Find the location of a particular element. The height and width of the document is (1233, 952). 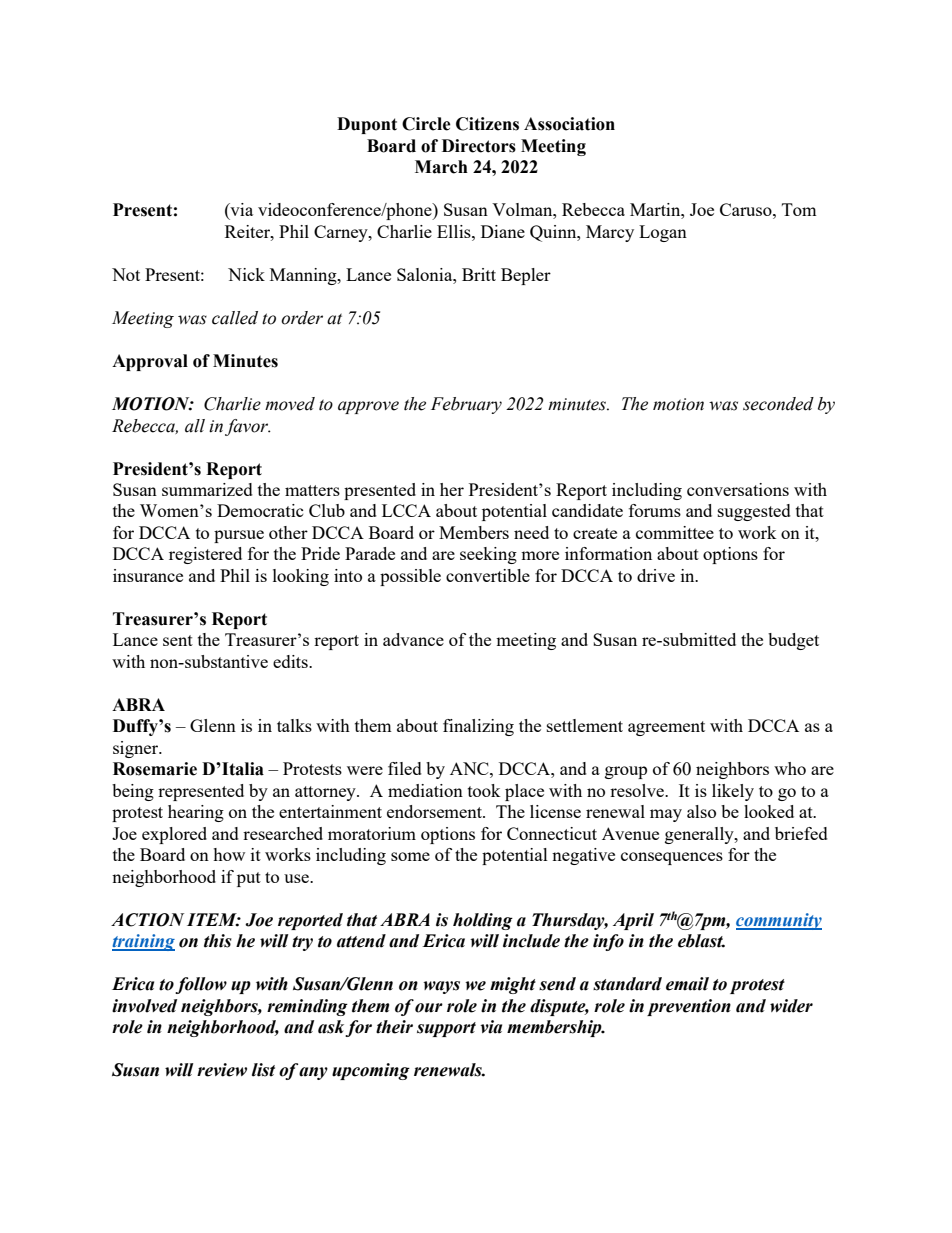

review is located at coordinates (222, 1070).
